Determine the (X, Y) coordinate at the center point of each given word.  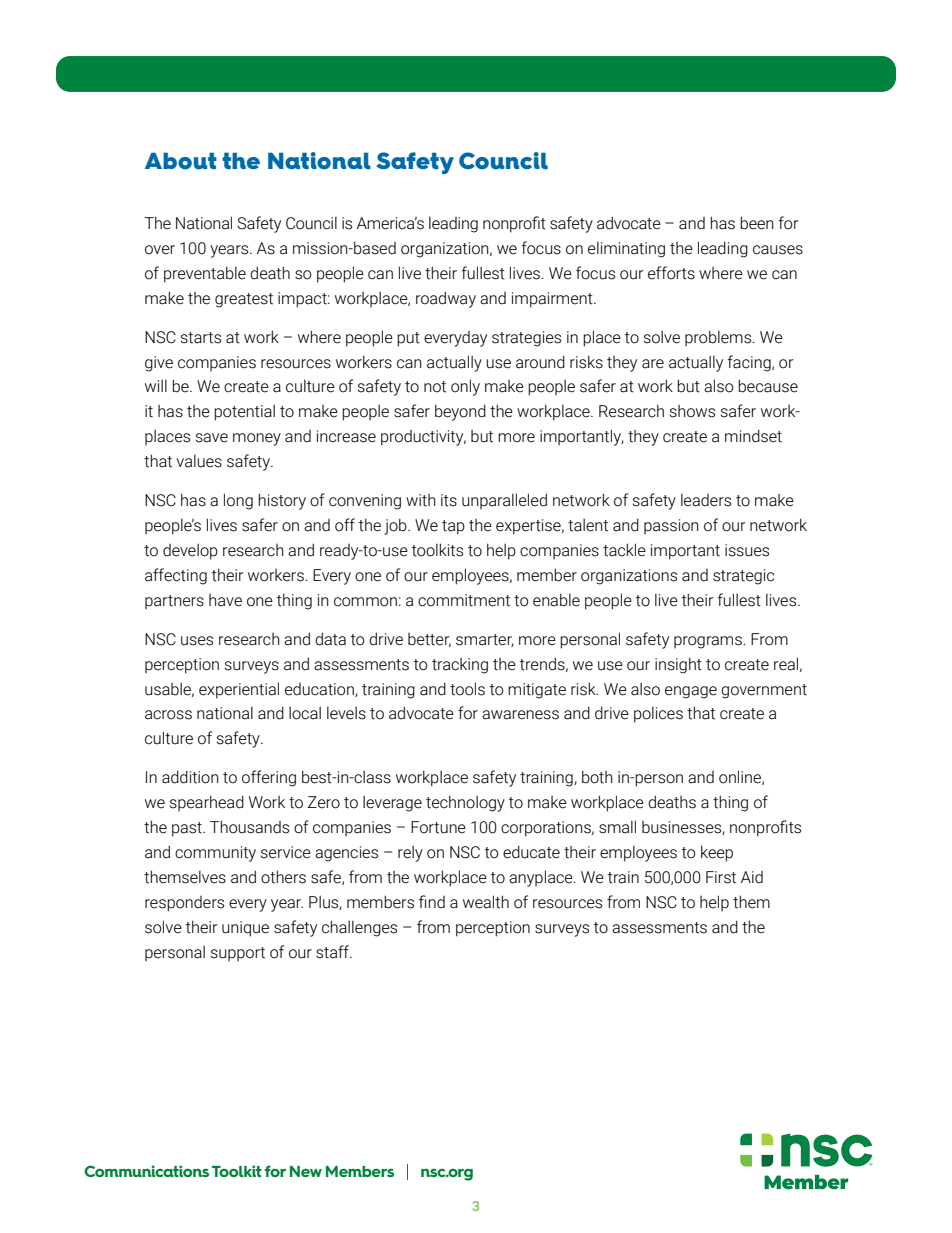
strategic (743, 577)
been (757, 223)
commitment (464, 600)
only (465, 387)
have (225, 600)
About (181, 161)
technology (465, 803)
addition (190, 777)
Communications (146, 1171)
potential (244, 413)
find (432, 902)
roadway (446, 299)
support (238, 954)
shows (692, 411)
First (721, 877)
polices (658, 715)
